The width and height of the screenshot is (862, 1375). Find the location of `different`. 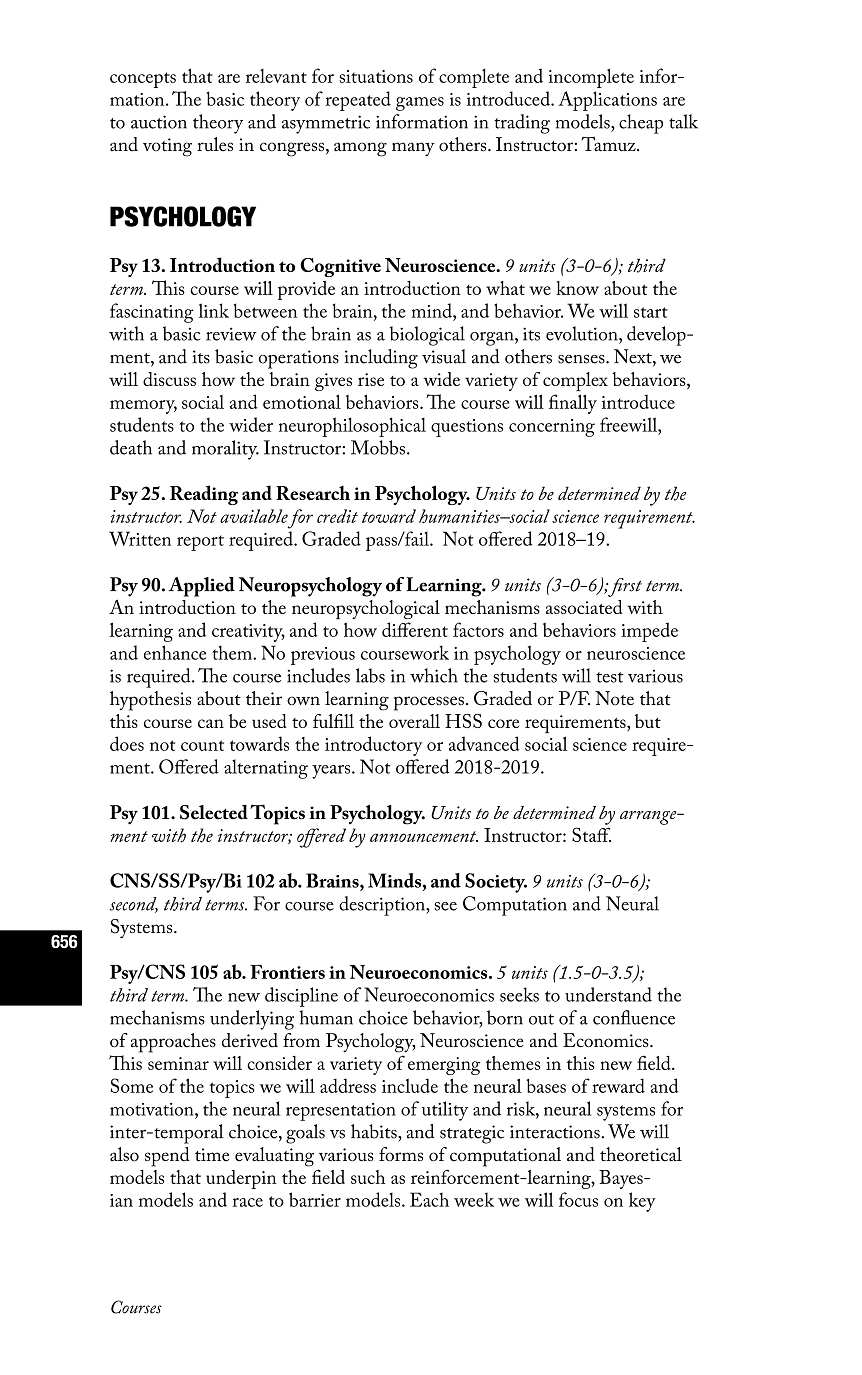

different is located at coordinates (415, 629).
